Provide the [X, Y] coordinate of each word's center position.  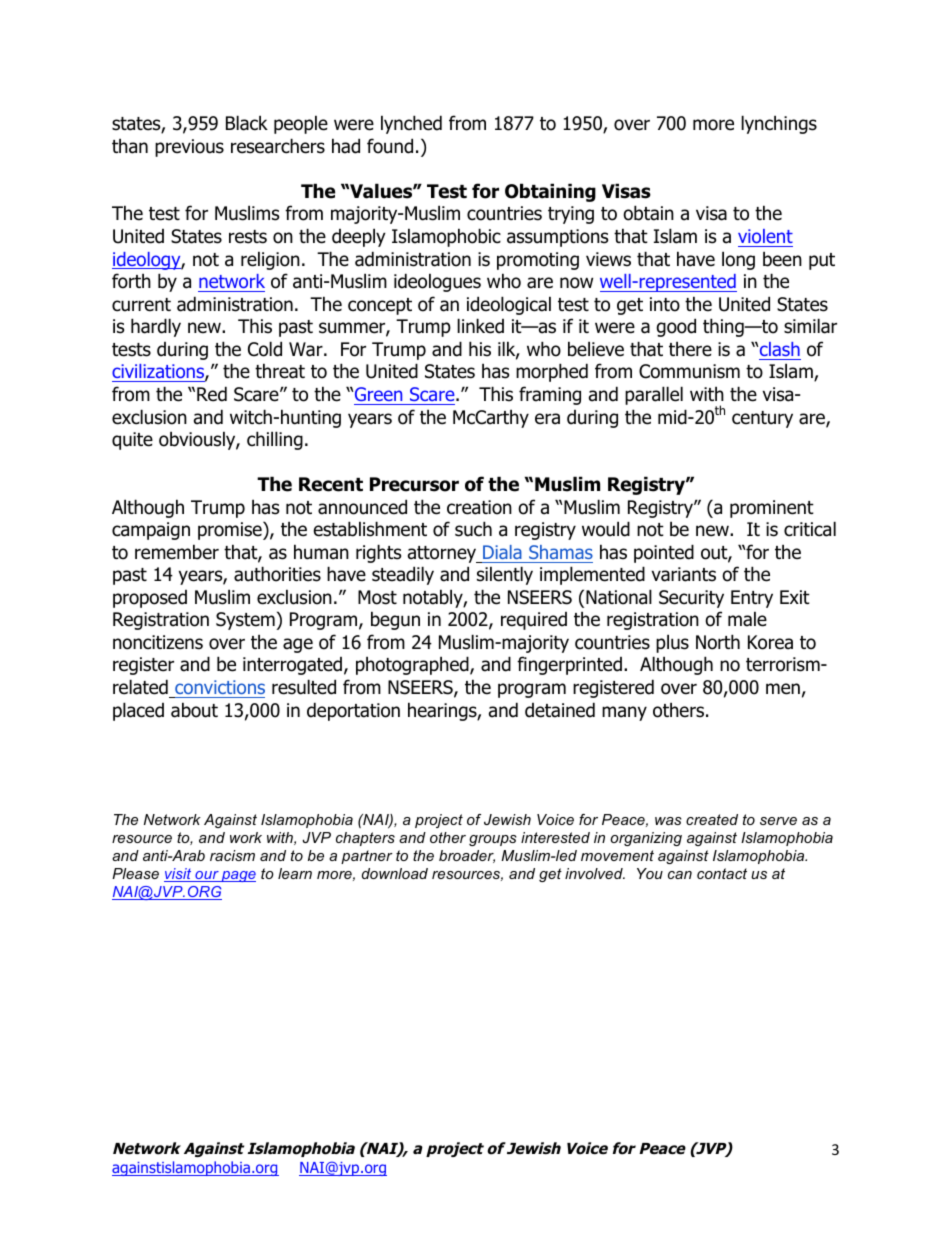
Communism [689, 371]
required [534, 621]
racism [232, 855]
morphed [552, 372]
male [747, 619]
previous [189, 148]
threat [280, 371]
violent [765, 236]
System [246, 621]
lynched [411, 124]
